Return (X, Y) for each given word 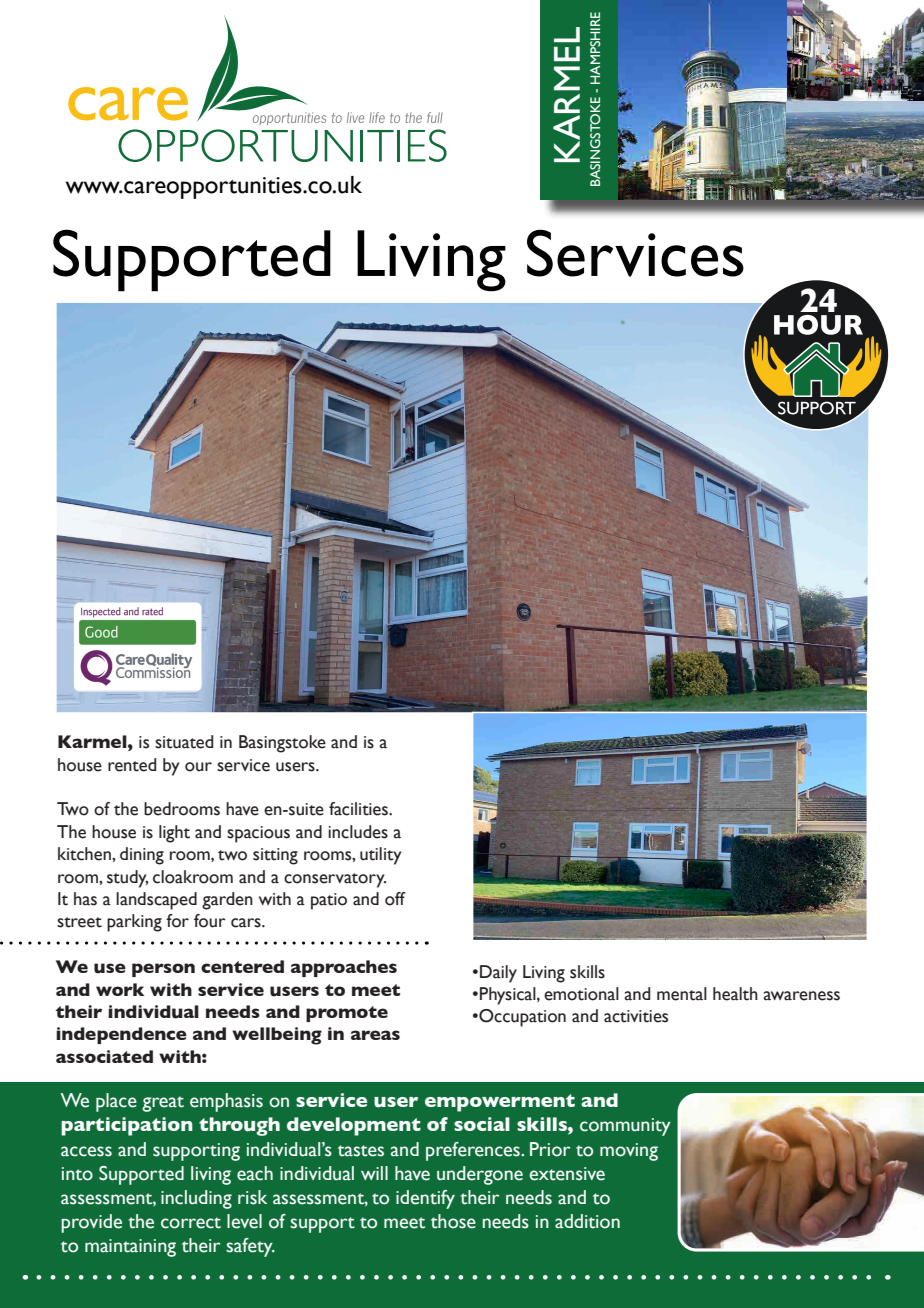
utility (380, 856)
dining (142, 856)
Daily (498, 974)
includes (358, 832)
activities (636, 1016)
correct (191, 1223)
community (625, 1127)
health (735, 994)
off (395, 899)
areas (375, 1035)
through (239, 1126)
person (163, 970)
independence (121, 1035)
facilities (359, 809)
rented (132, 765)
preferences (474, 1151)
